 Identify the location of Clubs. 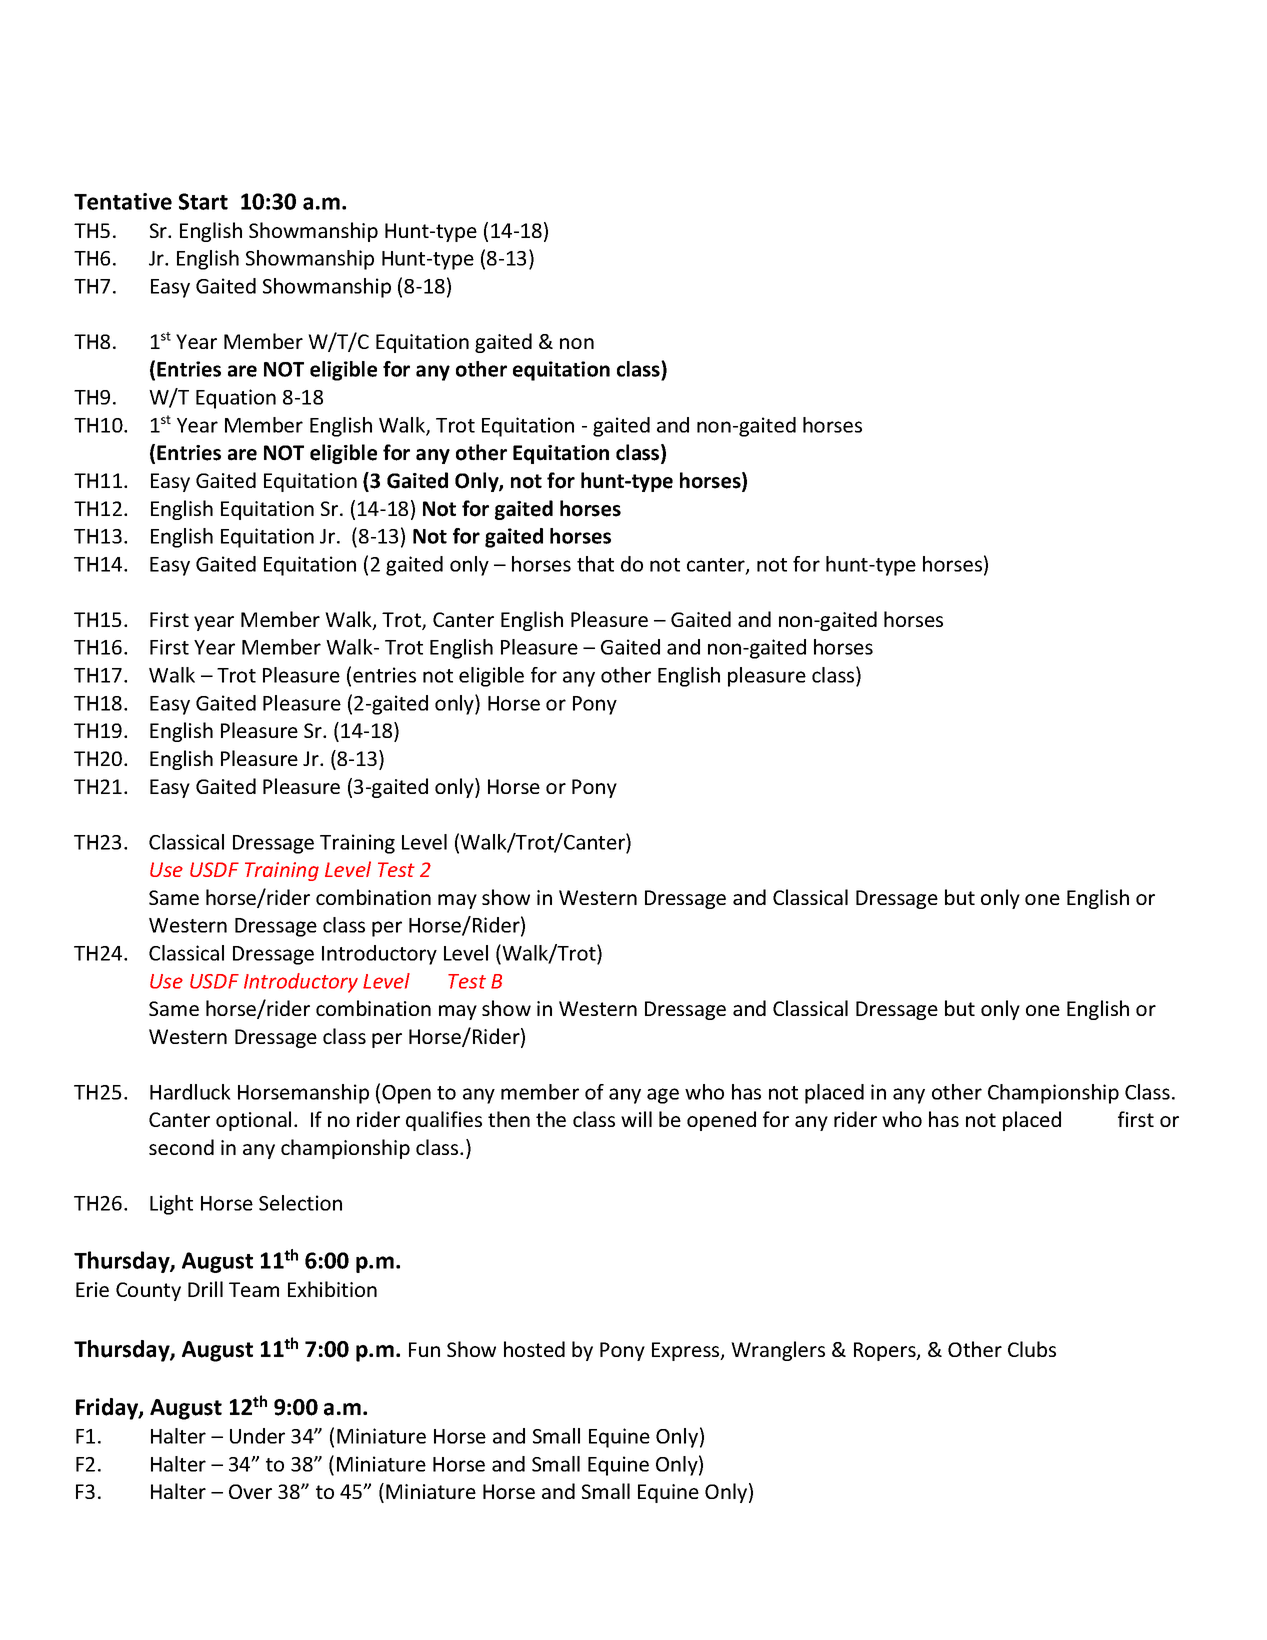
(1032, 1349).
